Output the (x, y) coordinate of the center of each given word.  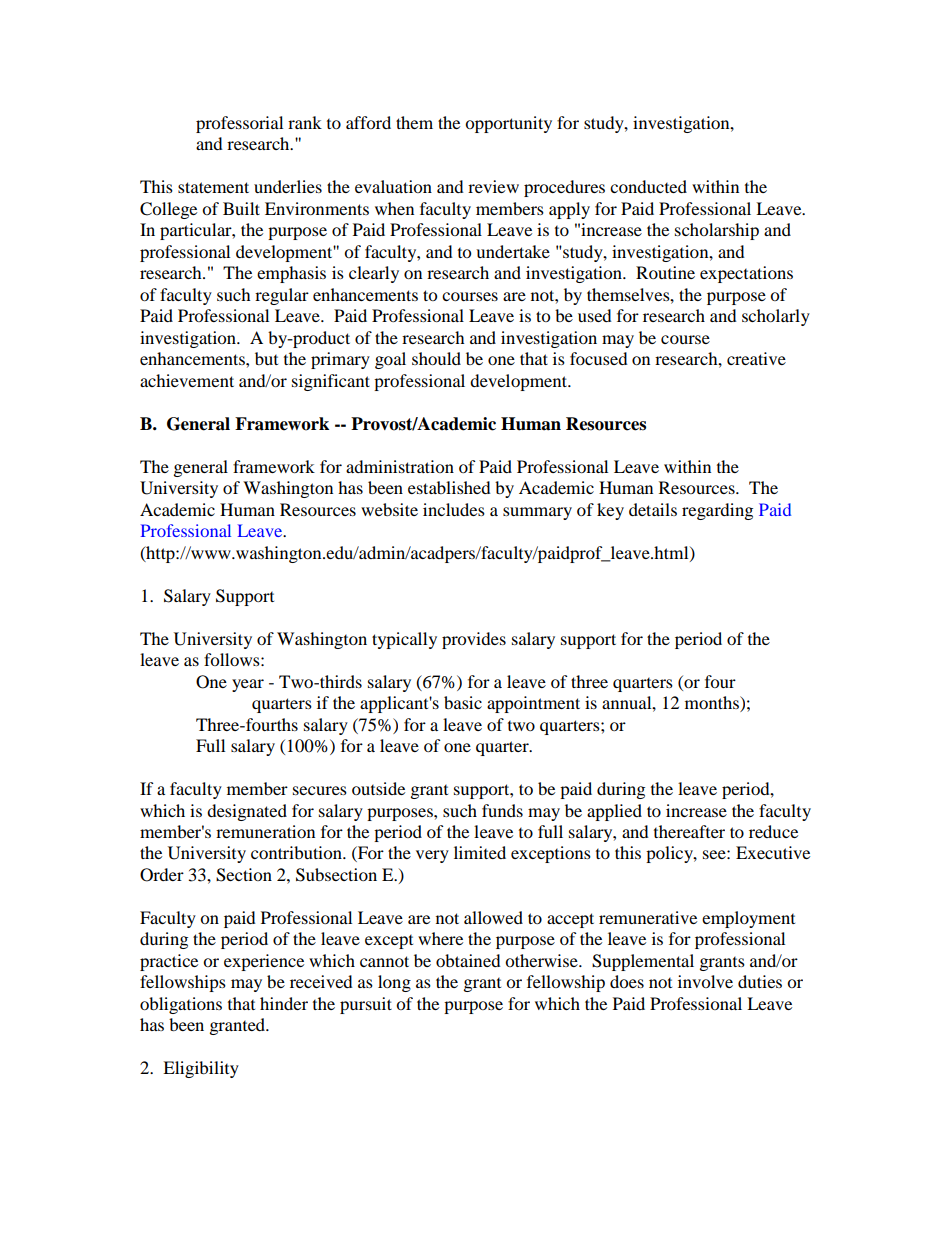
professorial (239, 124)
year (248, 685)
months (713, 704)
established (449, 487)
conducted (648, 186)
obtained (468, 960)
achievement (187, 380)
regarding (717, 511)
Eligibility (201, 1069)
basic (463, 702)
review (493, 186)
